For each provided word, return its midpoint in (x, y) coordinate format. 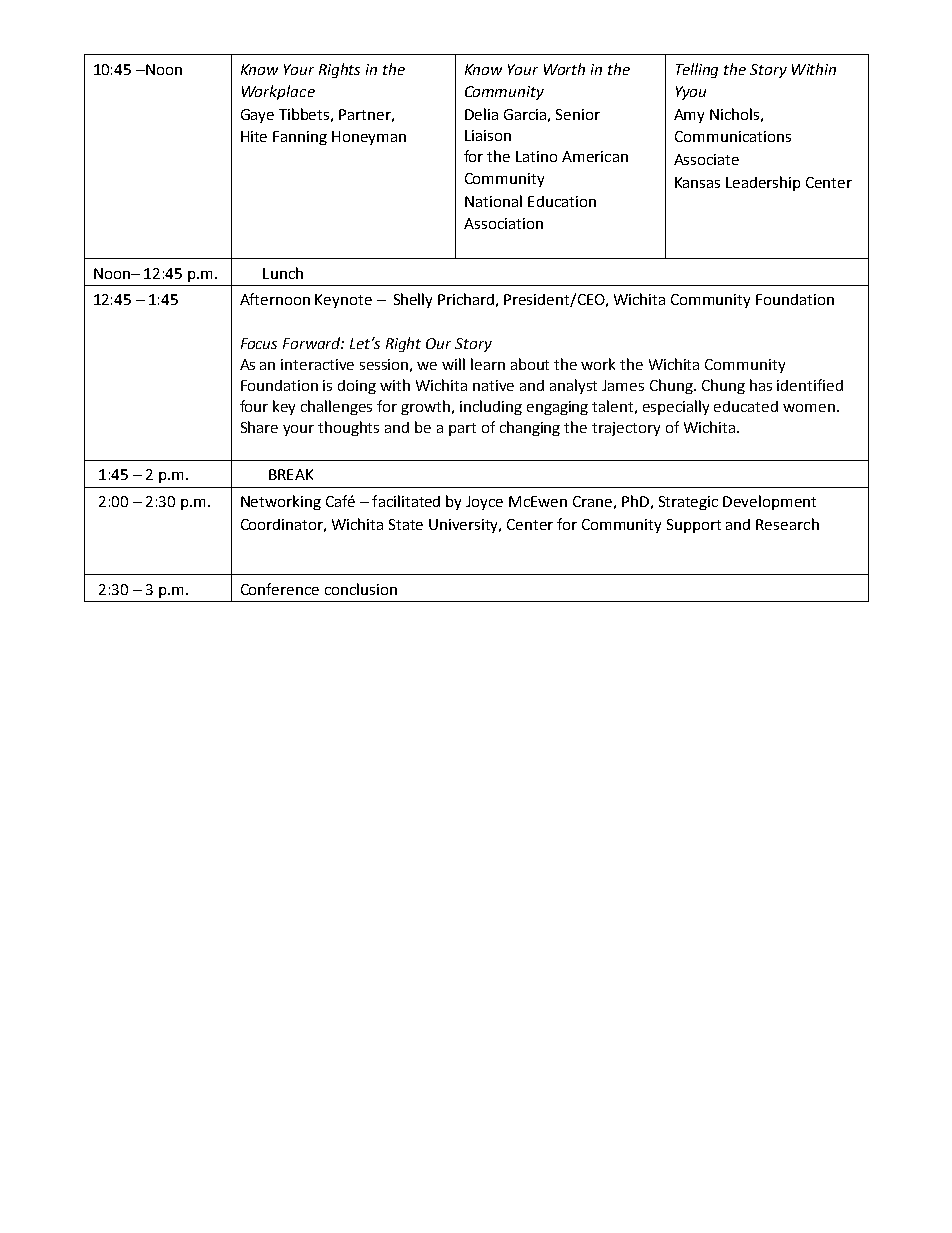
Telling (697, 70)
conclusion (361, 589)
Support (694, 526)
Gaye (257, 116)
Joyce (484, 503)
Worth (564, 69)
